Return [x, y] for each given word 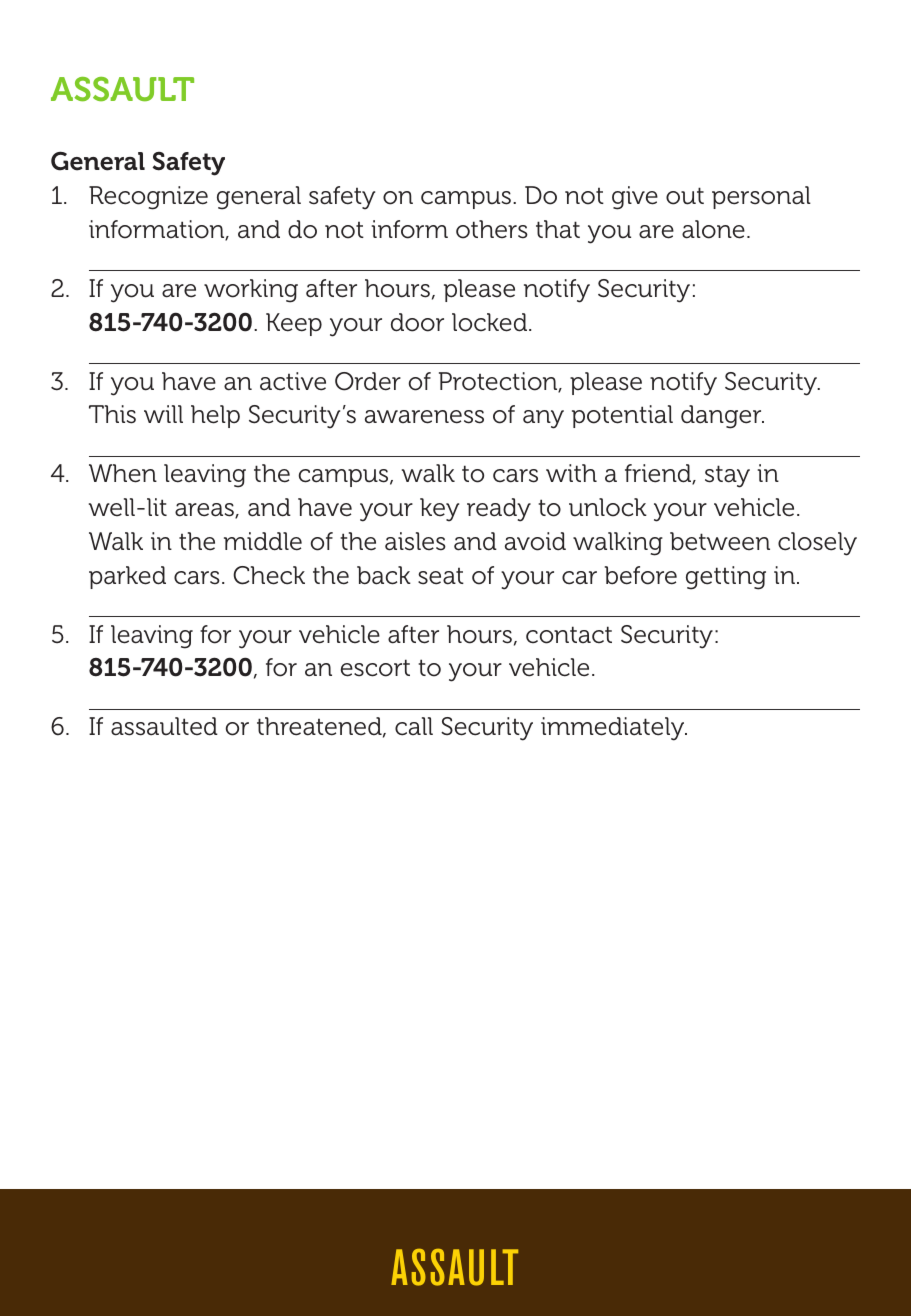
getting [726, 578]
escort [375, 668]
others [492, 229]
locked [491, 322]
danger [722, 417]
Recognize [148, 198]
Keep [294, 324]
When [123, 473]
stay [727, 476]
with [571, 473]
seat [441, 576]
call [414, 726]
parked [127, 577]
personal [761, 197]
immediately [613, 729]
